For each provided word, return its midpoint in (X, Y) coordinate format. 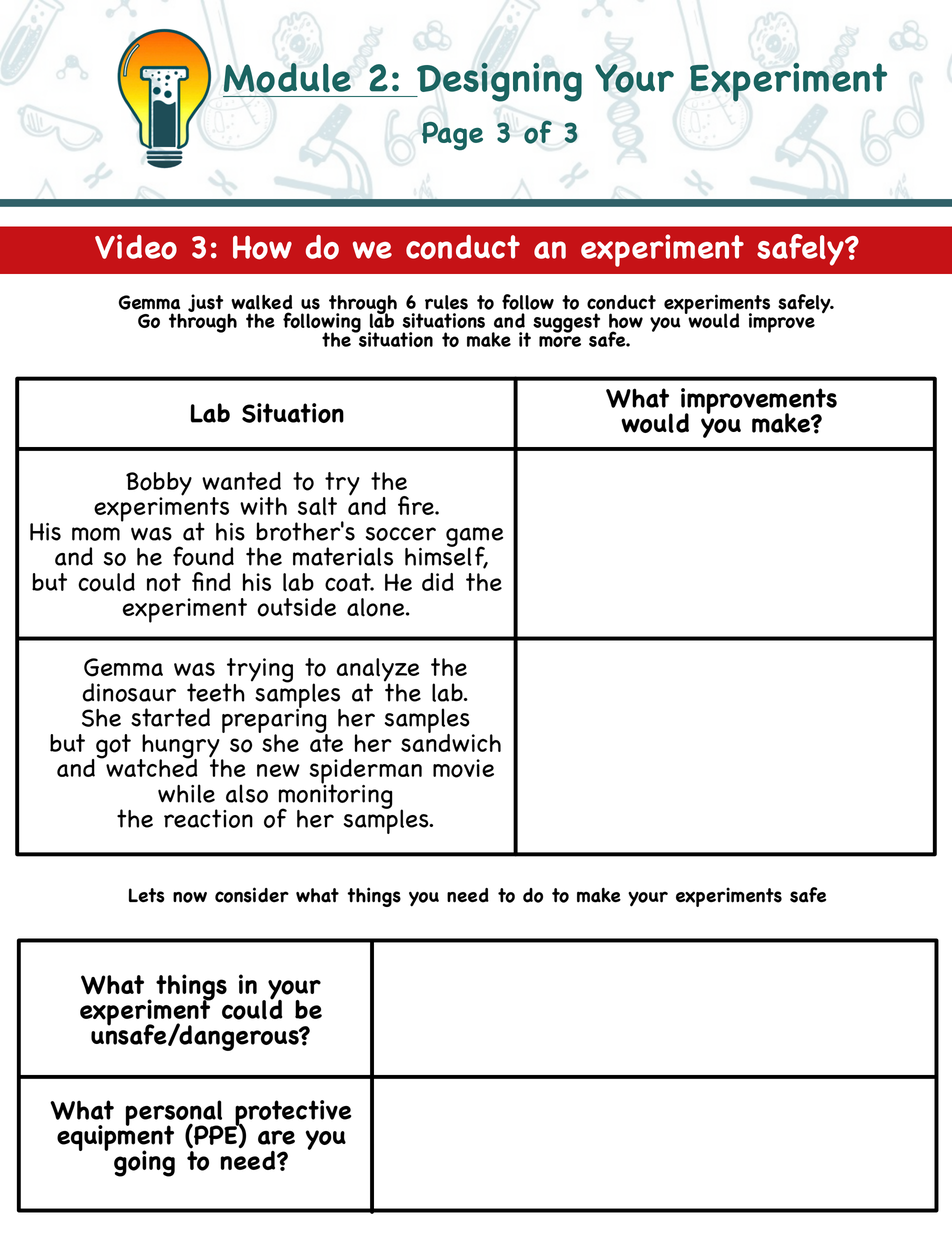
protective (292, 1114)
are (276, 1137)
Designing (498, 82)
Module (287, 78)
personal (174, 1114)
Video (136, 247)
